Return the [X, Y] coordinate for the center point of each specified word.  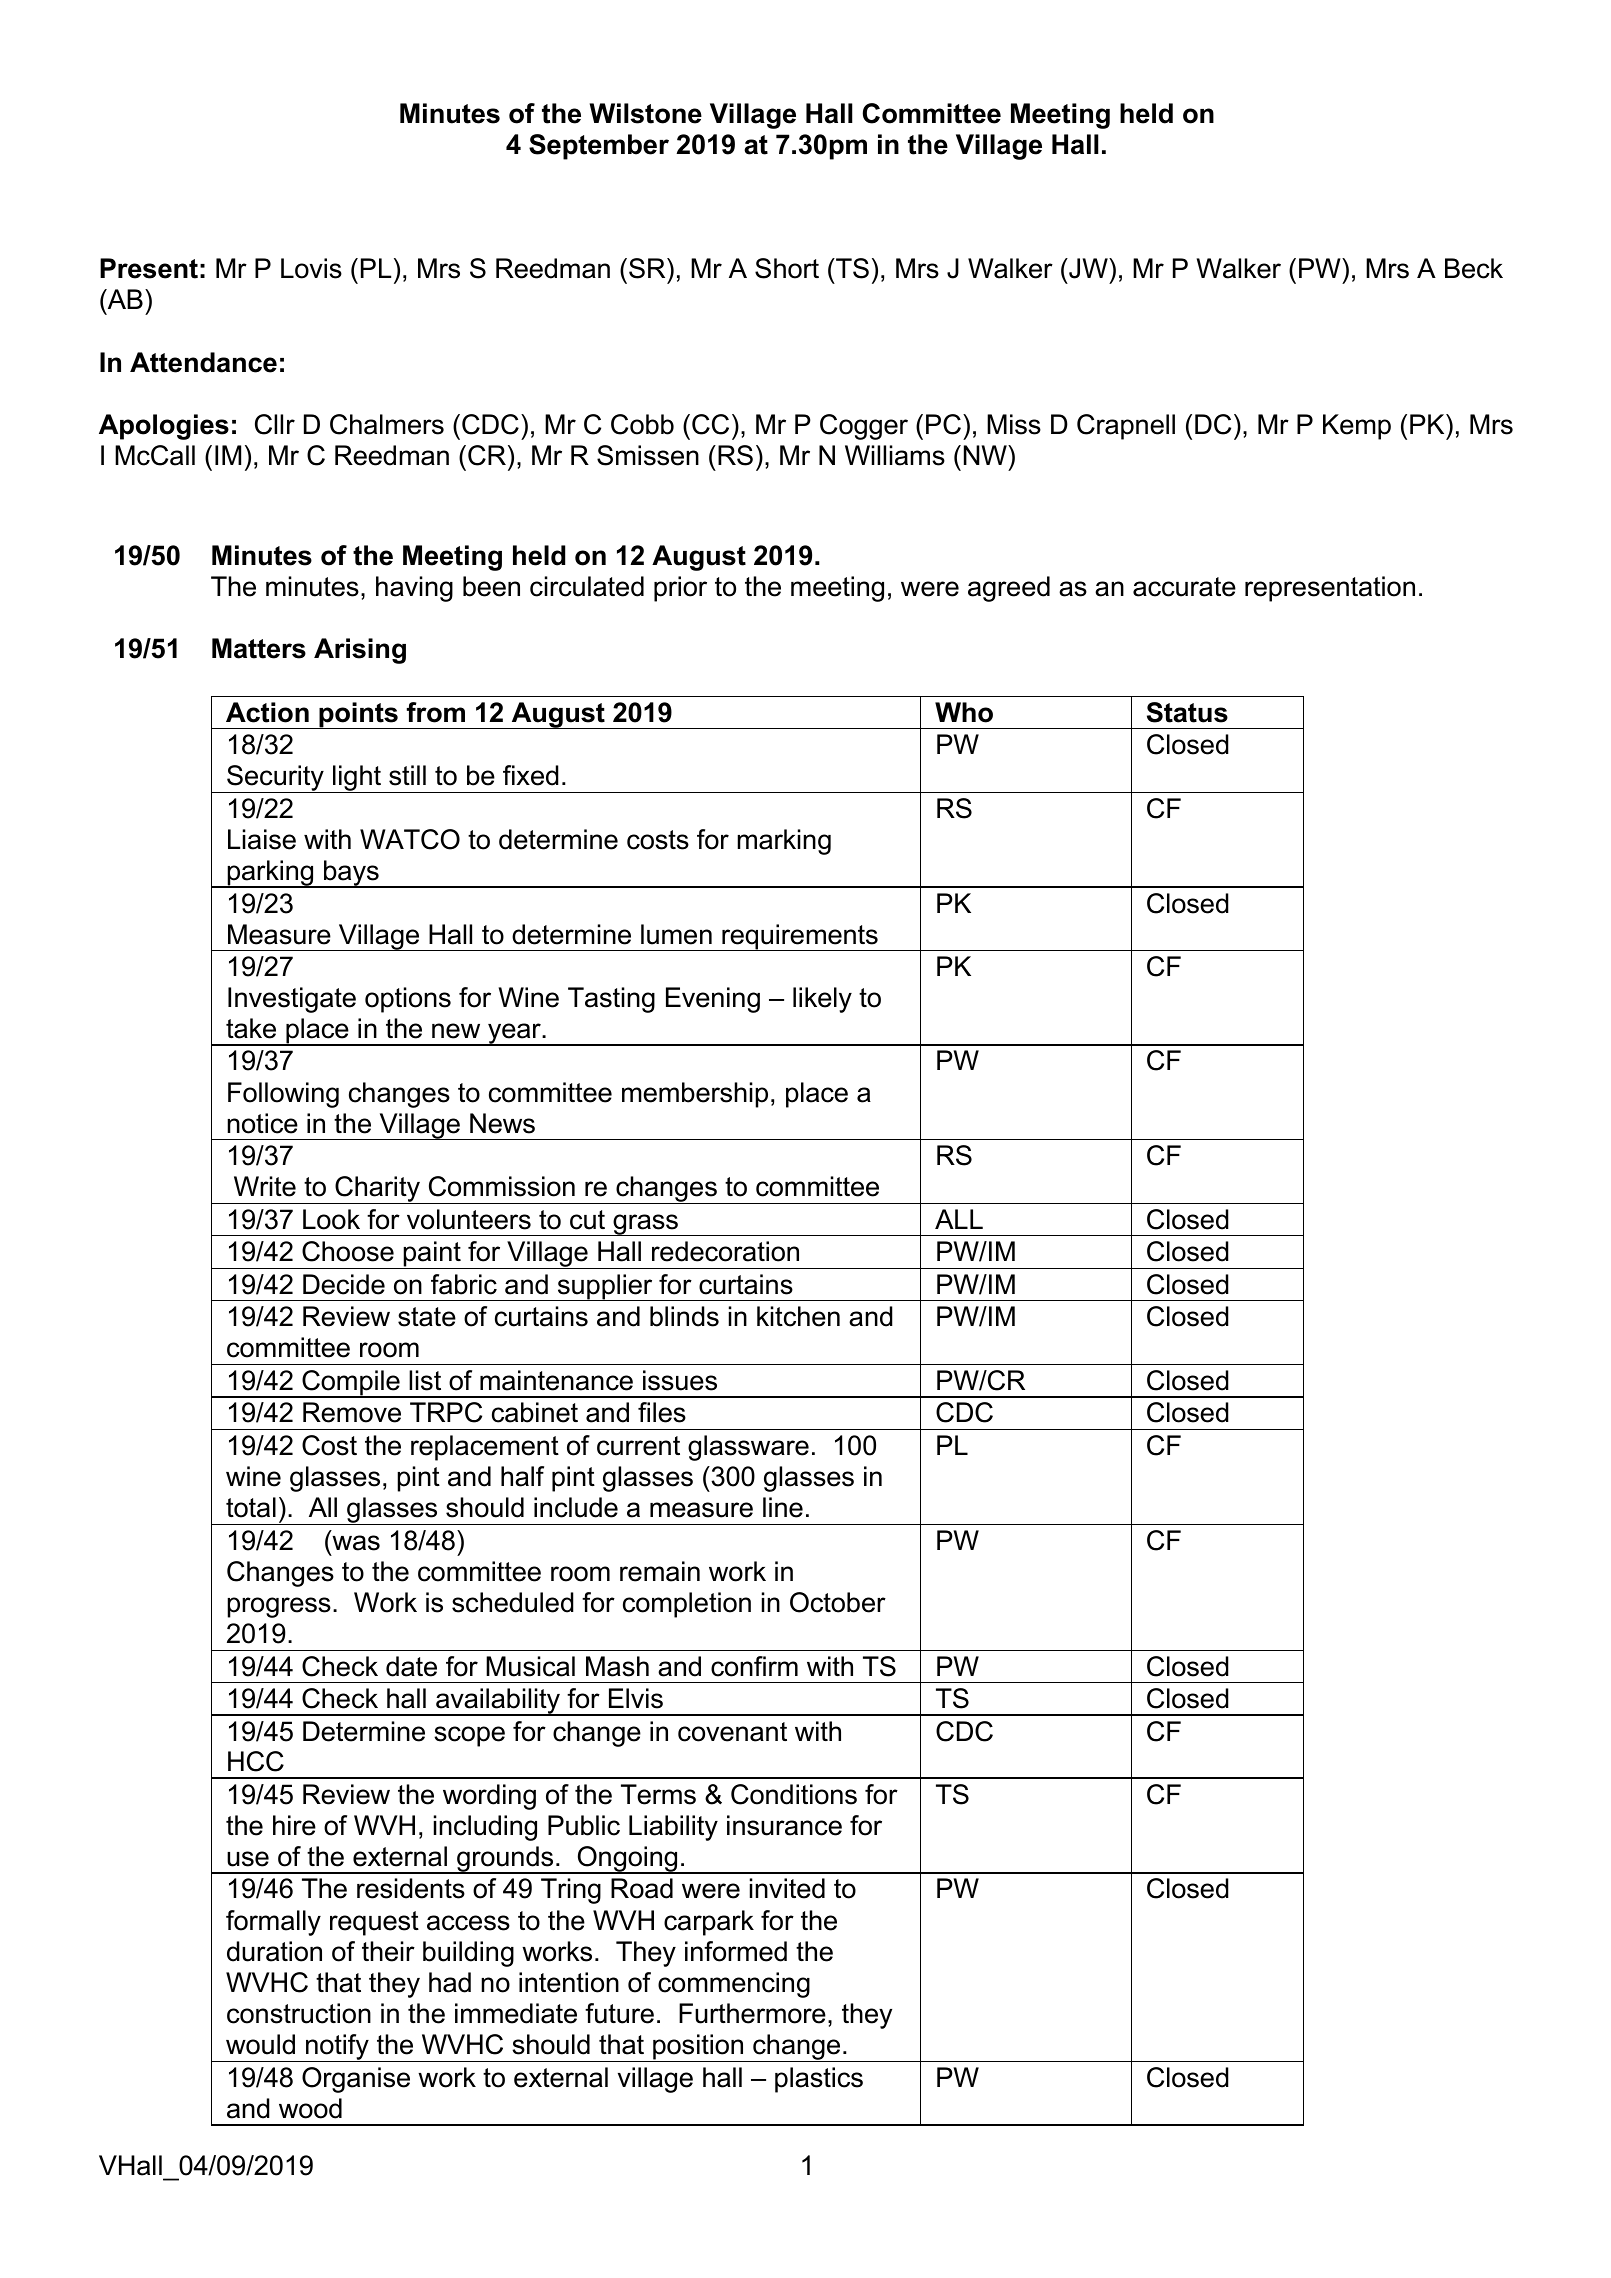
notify [337, 2048]
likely [822, 1000]
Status [1187, 712]
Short [787, 268]
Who [964, 712]
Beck [1474, 268]
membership [695, 1095]
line [783, 1507]
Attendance [203, 362]
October [838, 1602]
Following [283, 1095]
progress [279, 1607]
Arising [360, 651]
